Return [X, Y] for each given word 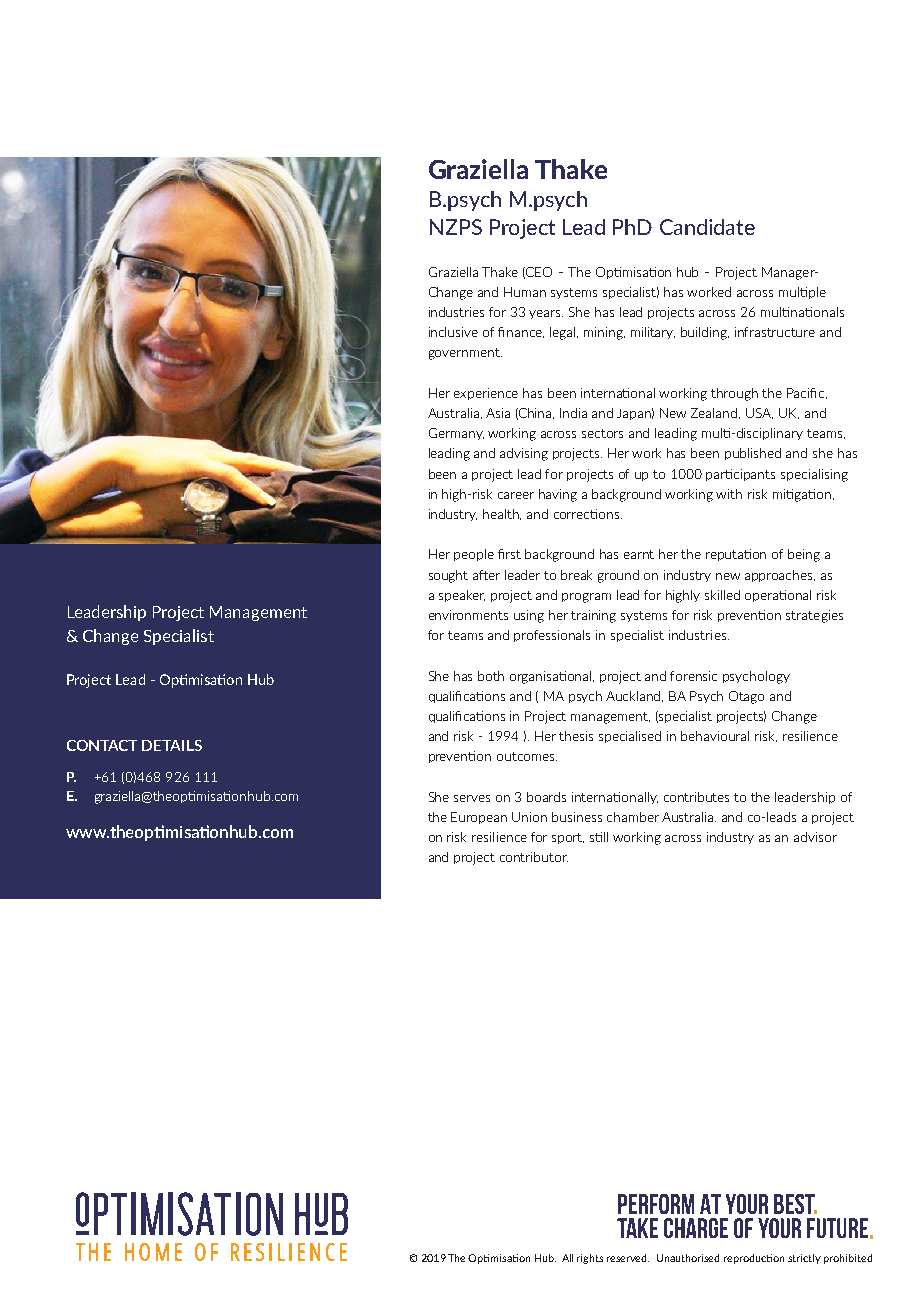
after [486, 575]
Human [525, 292]
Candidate [707, 227]
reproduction [754, 1259]
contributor [534, 857]
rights [590, 1259]
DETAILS [172, 745]
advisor [815, 837]
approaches [780, 576]
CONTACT [102, 745]
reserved [628, 1258]
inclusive [453, 332]
